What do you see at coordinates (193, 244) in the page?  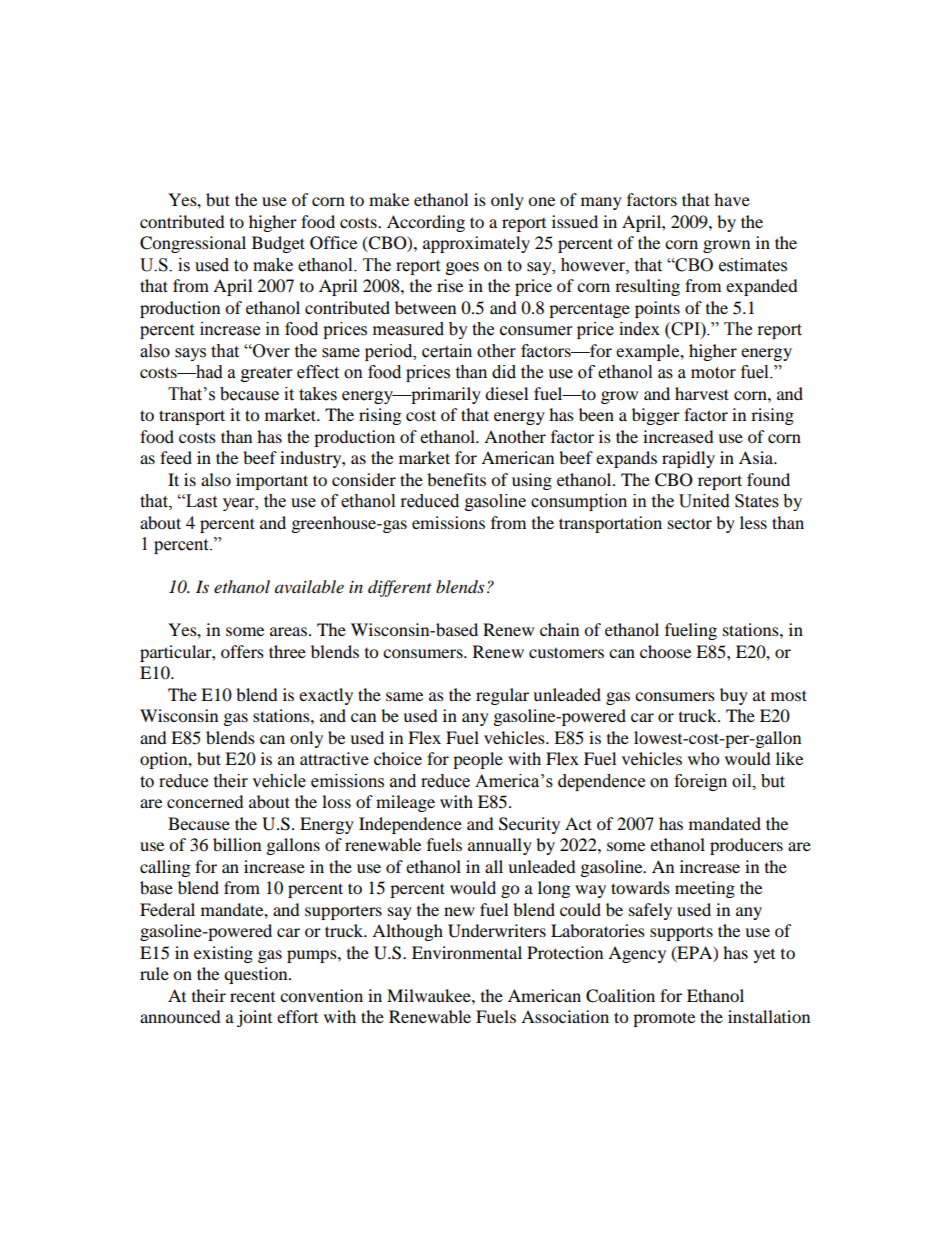 I see `Congressional` at bounding box center [193, 244].
